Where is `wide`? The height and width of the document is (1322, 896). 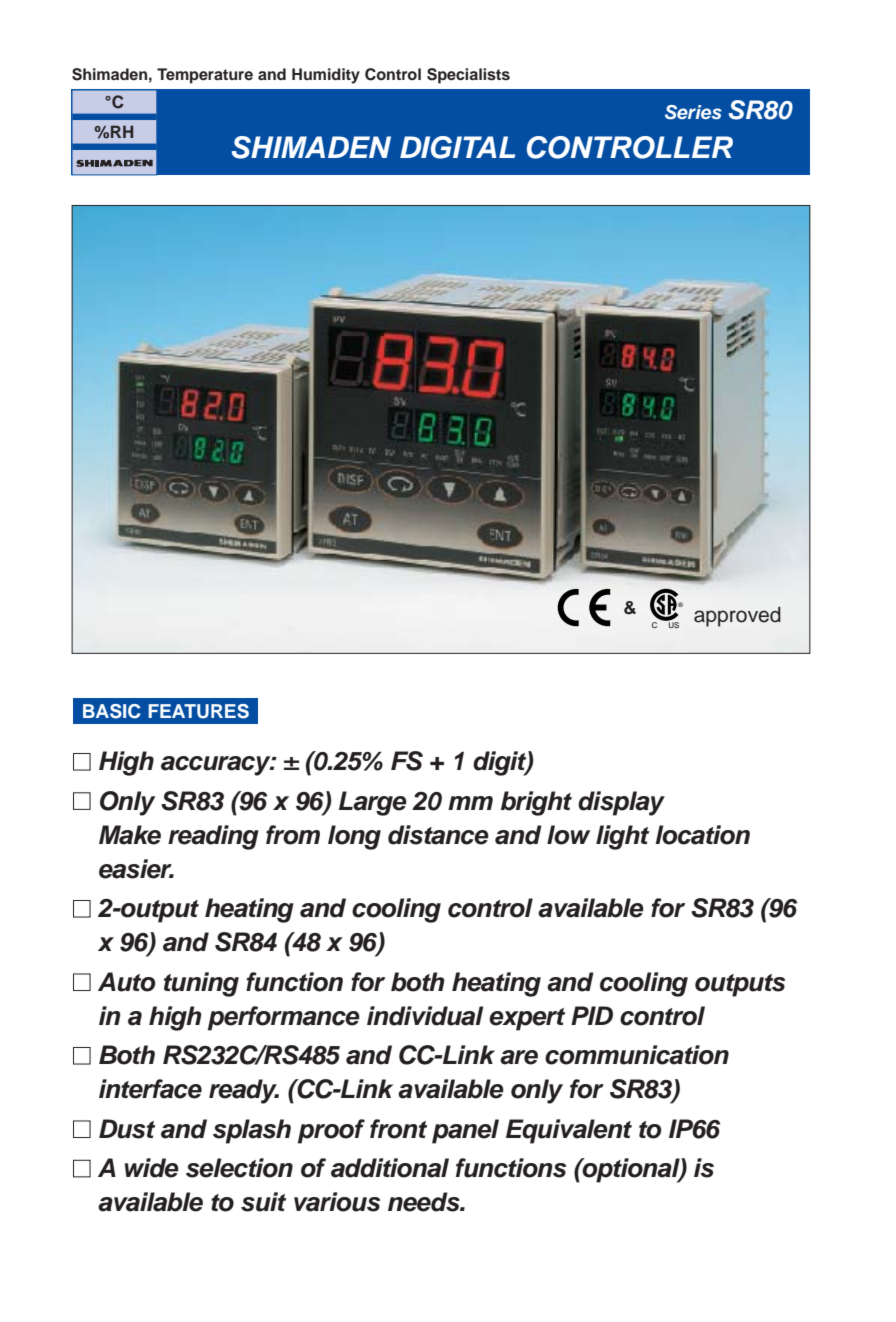 wide is located at coordinates (152, 1168).
